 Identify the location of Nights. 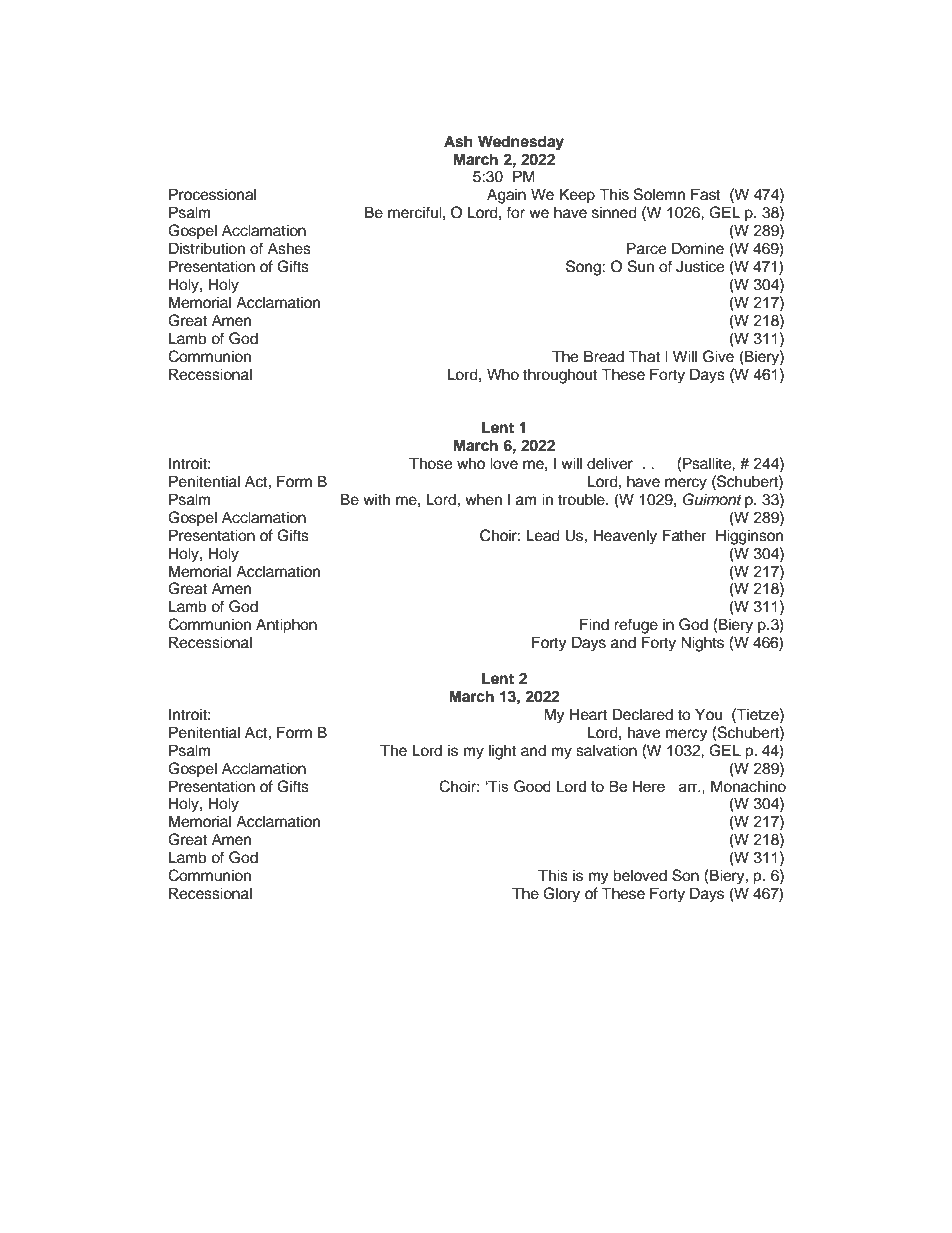
(702, 644).
